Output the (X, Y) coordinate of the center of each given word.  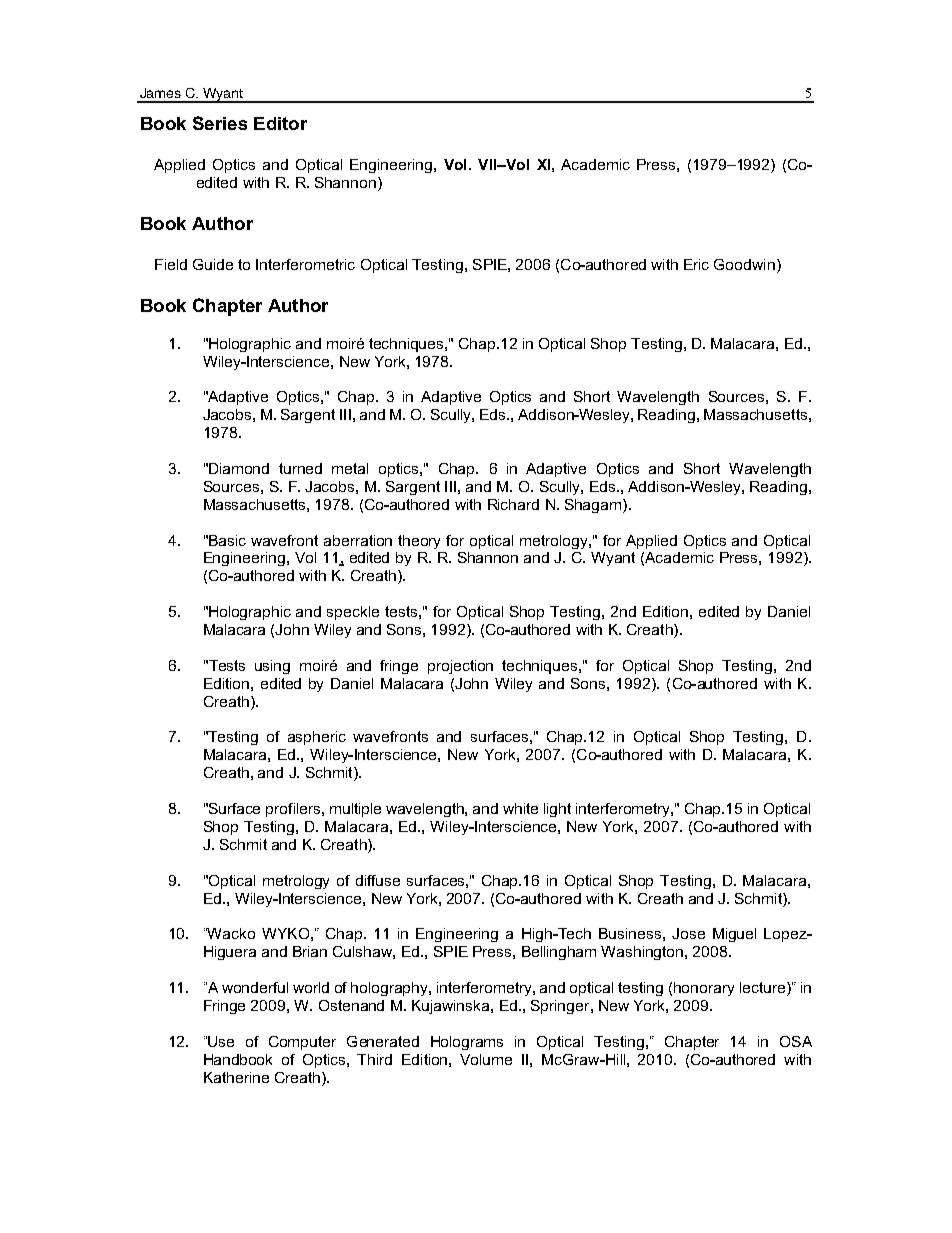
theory (419, 542)
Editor (280, 123)
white (520, 808)
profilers (294, 810)
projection (460, 667)
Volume (486, 1059)
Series (220, 123)
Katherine (236, 1077)
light (557, 810)
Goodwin (744, 264)
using (272, 667)
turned (300, 468)
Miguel (734, 935)
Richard (513, 504)
